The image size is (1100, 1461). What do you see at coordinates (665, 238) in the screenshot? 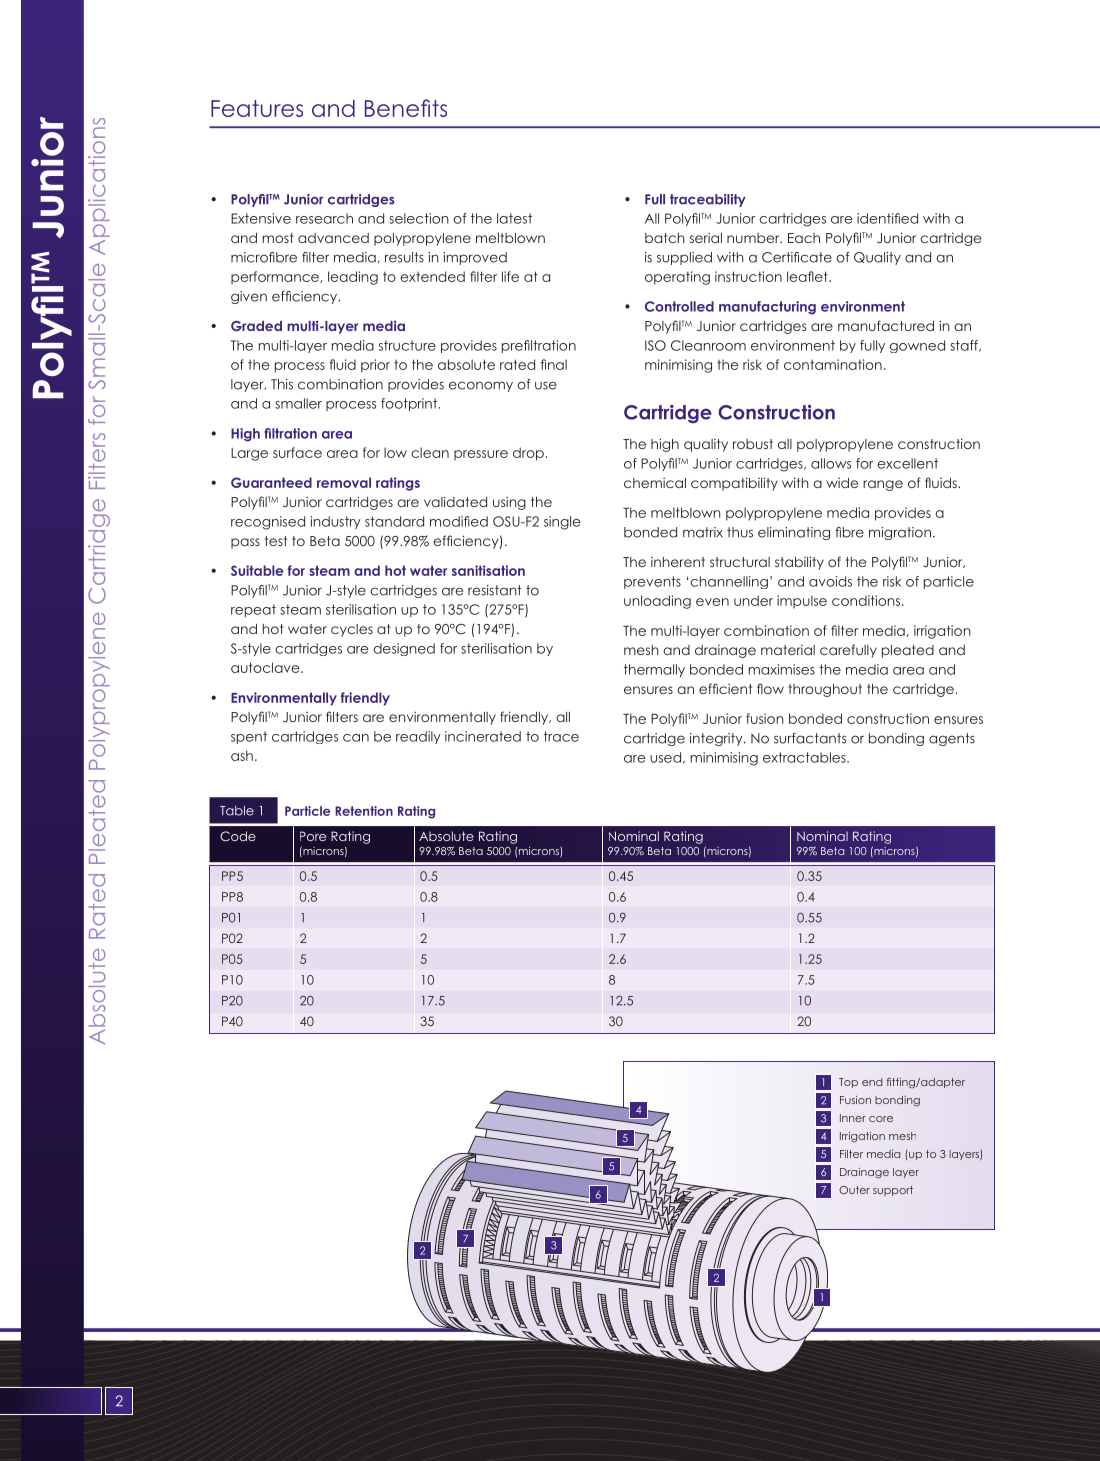
I see `batch` at bounding box center [665, 238].
